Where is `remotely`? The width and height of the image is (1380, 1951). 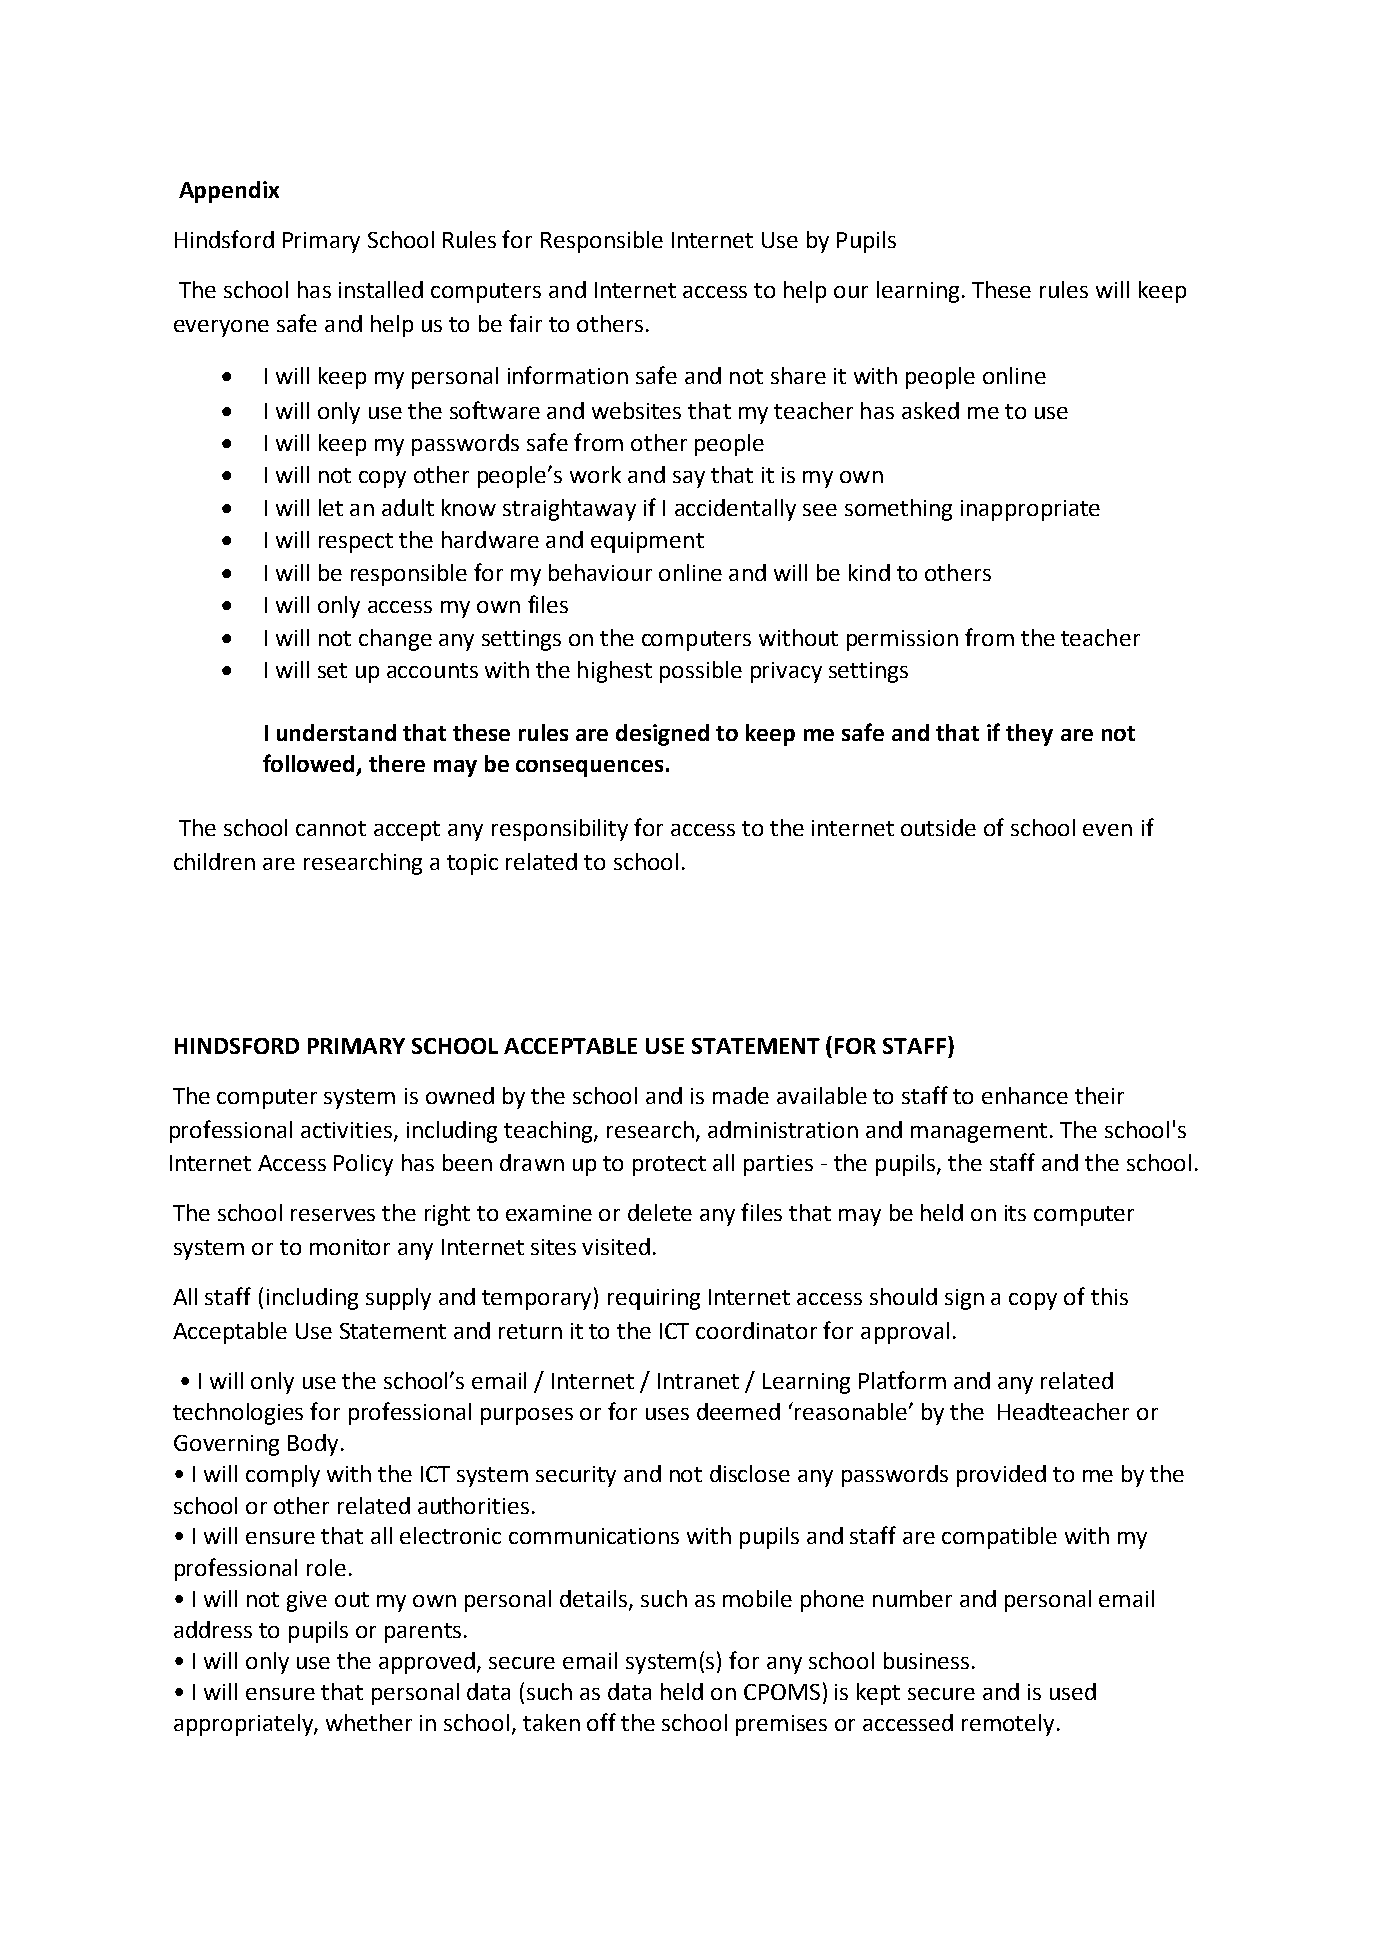
remotely is located at coordinates (1008, 1725).
